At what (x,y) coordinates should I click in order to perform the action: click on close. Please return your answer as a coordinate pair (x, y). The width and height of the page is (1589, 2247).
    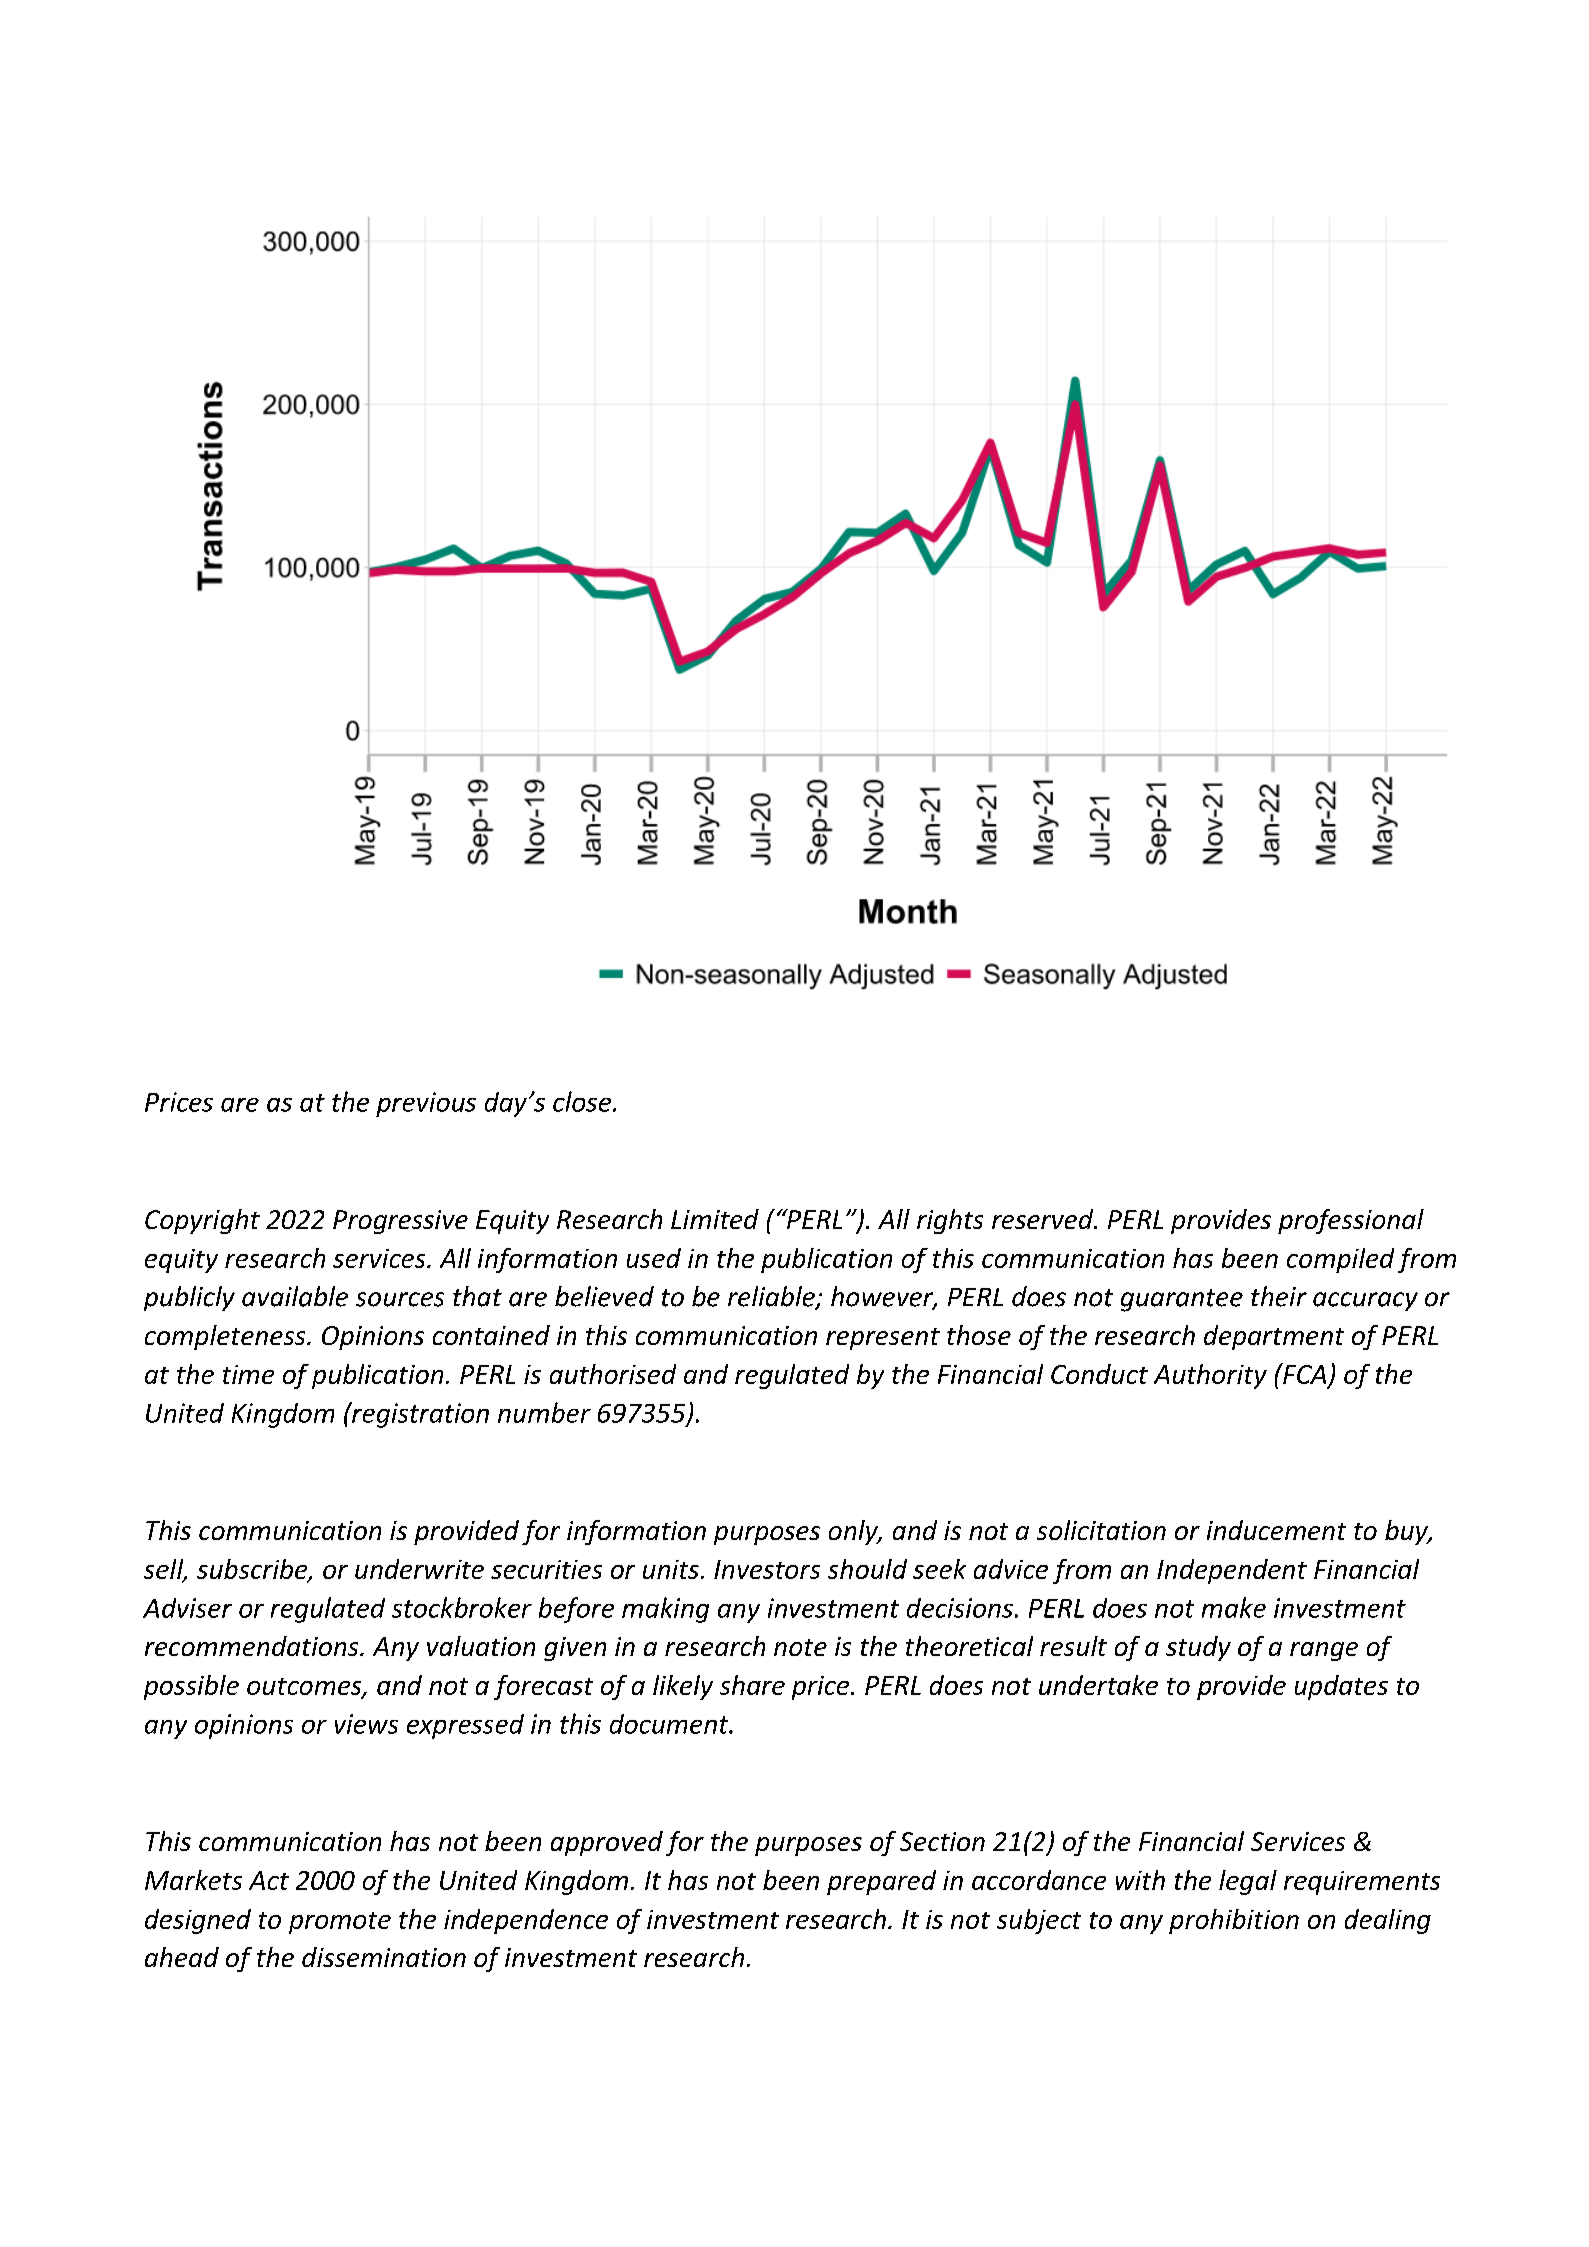
    Looking at the image, I should click on (583, 1101).
